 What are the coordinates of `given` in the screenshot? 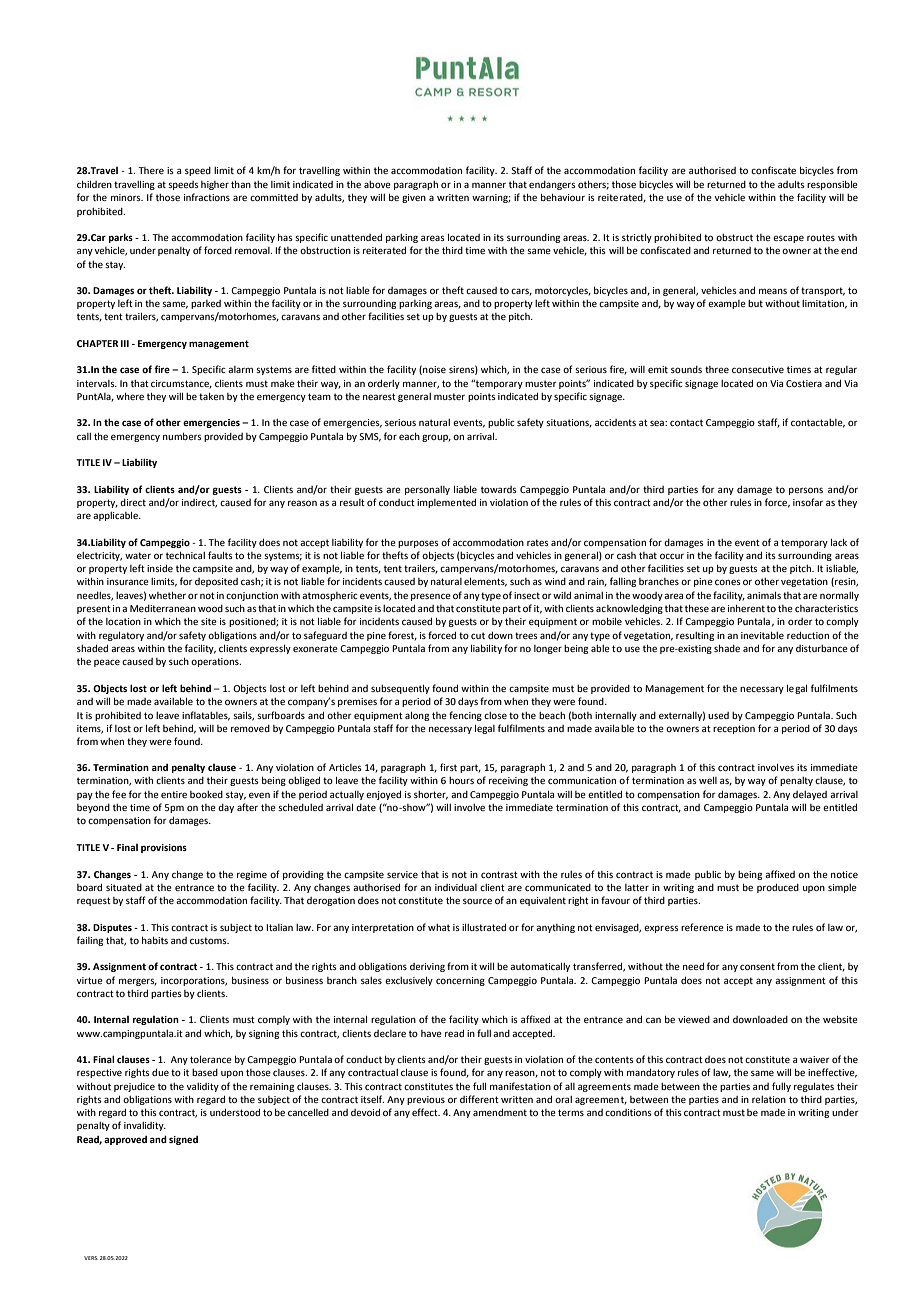 It's located at (414, 198).
